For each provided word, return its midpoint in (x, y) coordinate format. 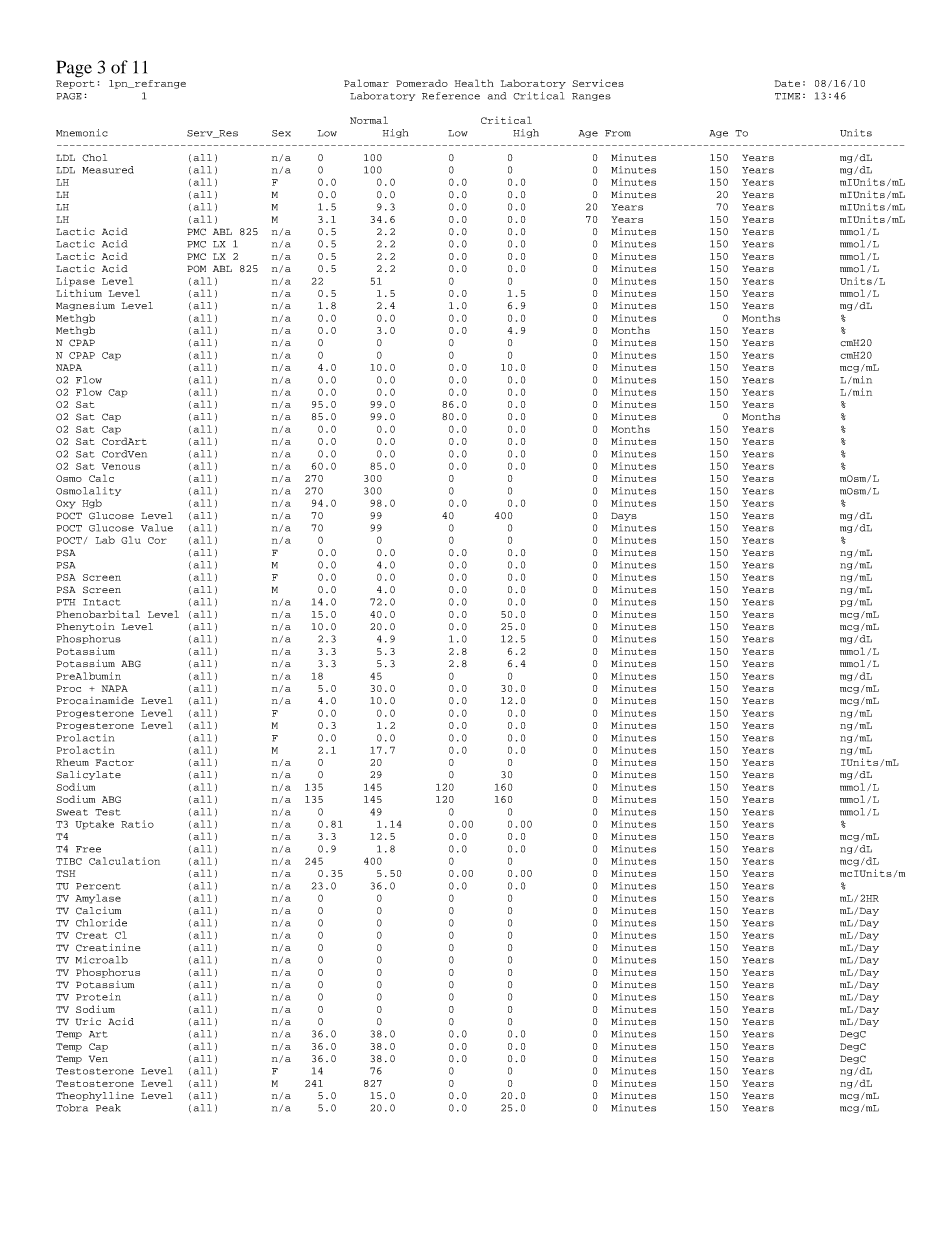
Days (624, 516)
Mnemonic (82, 133)
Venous (121, 466)
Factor (115, 762)
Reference (451, 96)
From (618, 133)
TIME (787, 96)
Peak (108, 1108)
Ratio (137, 824)
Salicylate (88, 775)
